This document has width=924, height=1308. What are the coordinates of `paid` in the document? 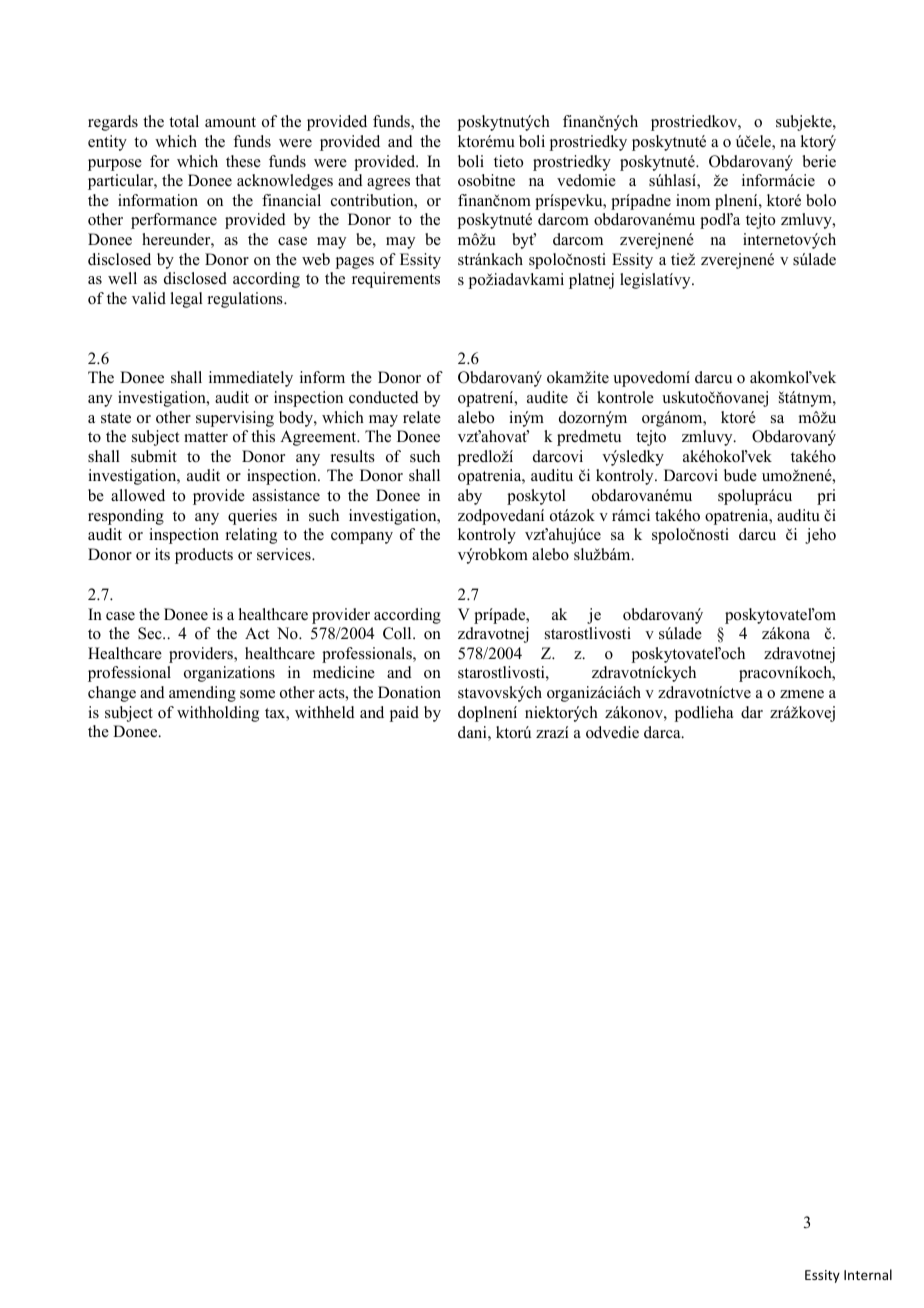 It's located at (404, 714).
